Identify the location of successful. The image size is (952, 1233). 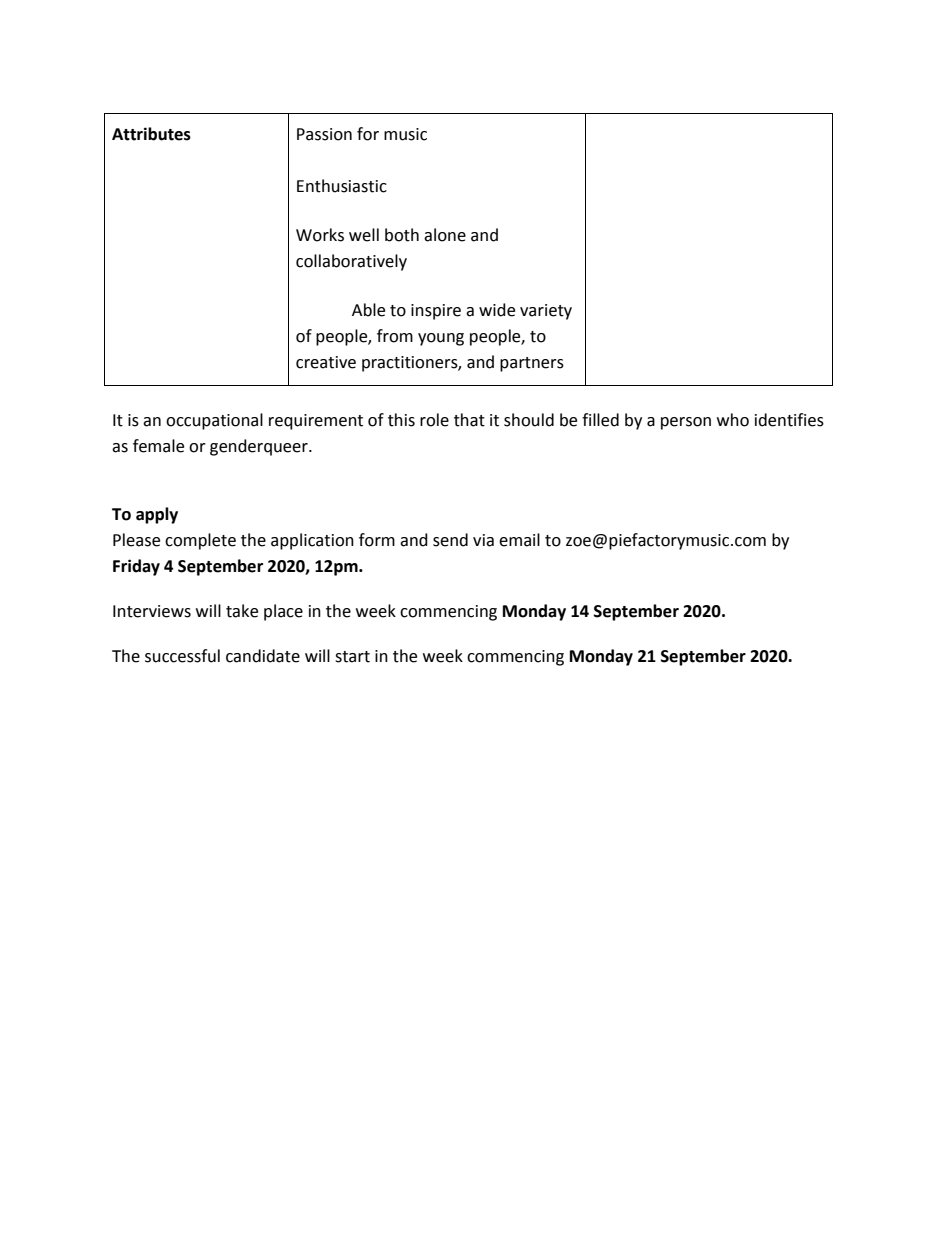
(182, 656).
